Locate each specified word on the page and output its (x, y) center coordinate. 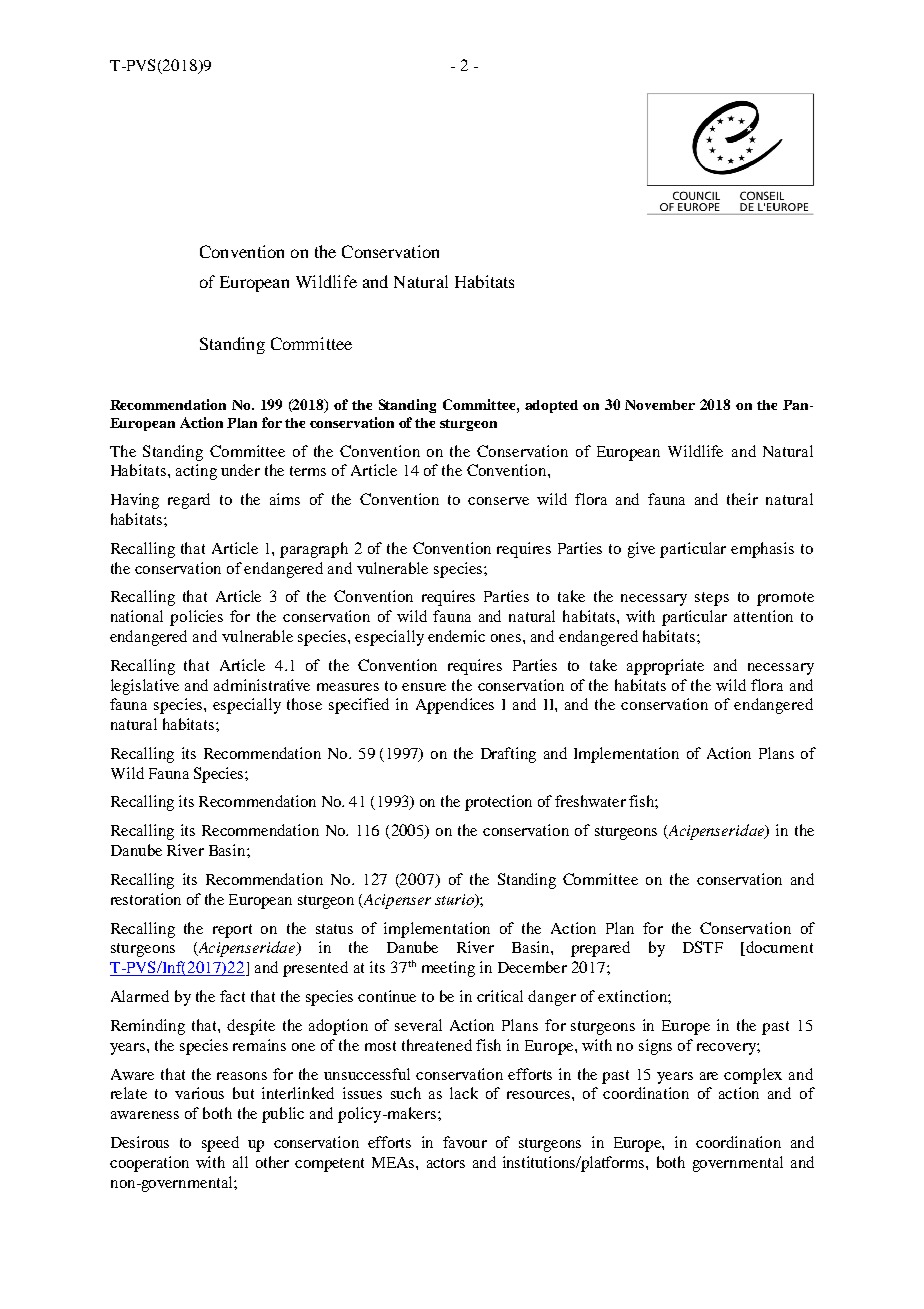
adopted (551, 406)
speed (220, 1144)
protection (498, 803)
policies (196, 618)
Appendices (455, 706)
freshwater (590, 801)
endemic (456, 636)
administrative (262, 685)
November (660, 405)
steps (712, 599)
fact (232, 996)
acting (196, 472)
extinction (633, 996)
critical (500, 996)
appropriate (665, 667)
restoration (146, 899)
